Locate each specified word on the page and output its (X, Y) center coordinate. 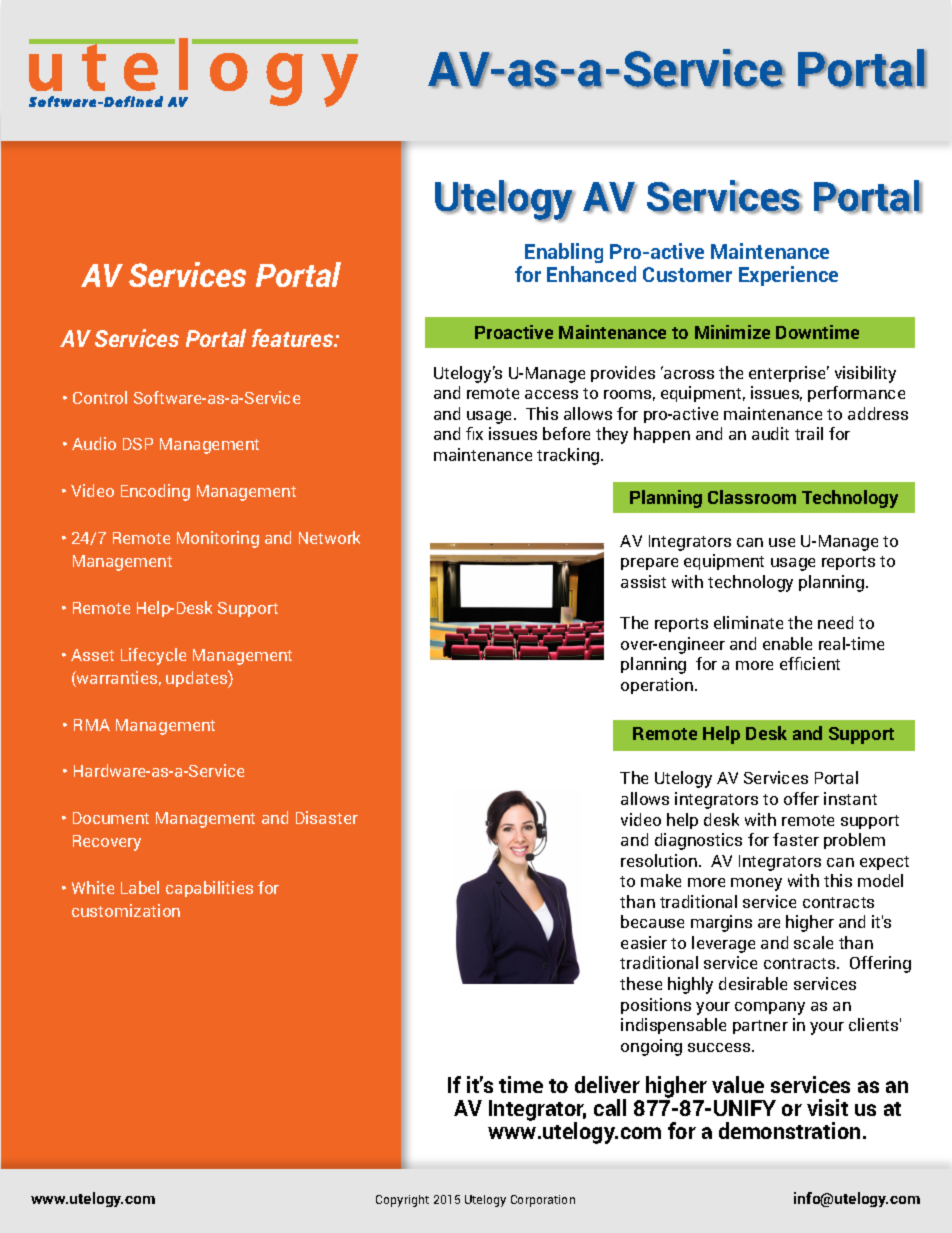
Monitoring (218, 539)
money (756, 884)
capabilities (209, 889)
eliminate (748, 622)
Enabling (564, 253)
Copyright (402, 1201)
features (294, 338)
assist (643, 581)
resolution (659, 860)
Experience (788, 276)
